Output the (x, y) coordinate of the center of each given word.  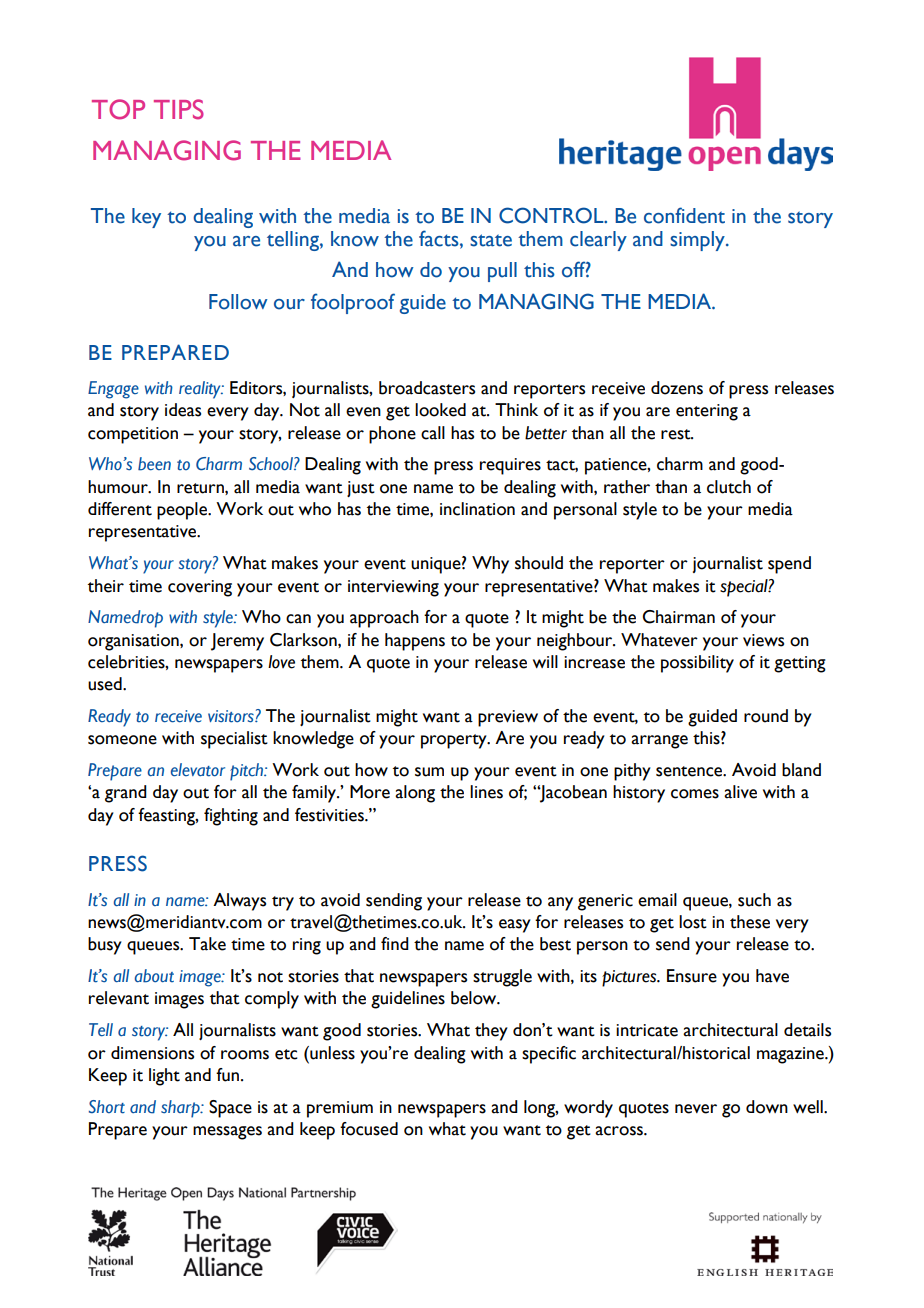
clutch (729, 487)
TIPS (179, 109)
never (696, 1109)
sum (429, 772)
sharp (181, 1109)
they (491, 1032)
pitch (247, 772)
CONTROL (552, 215)
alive (740, 792)
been (154, 464)
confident (684, 215)
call (433, 433)
